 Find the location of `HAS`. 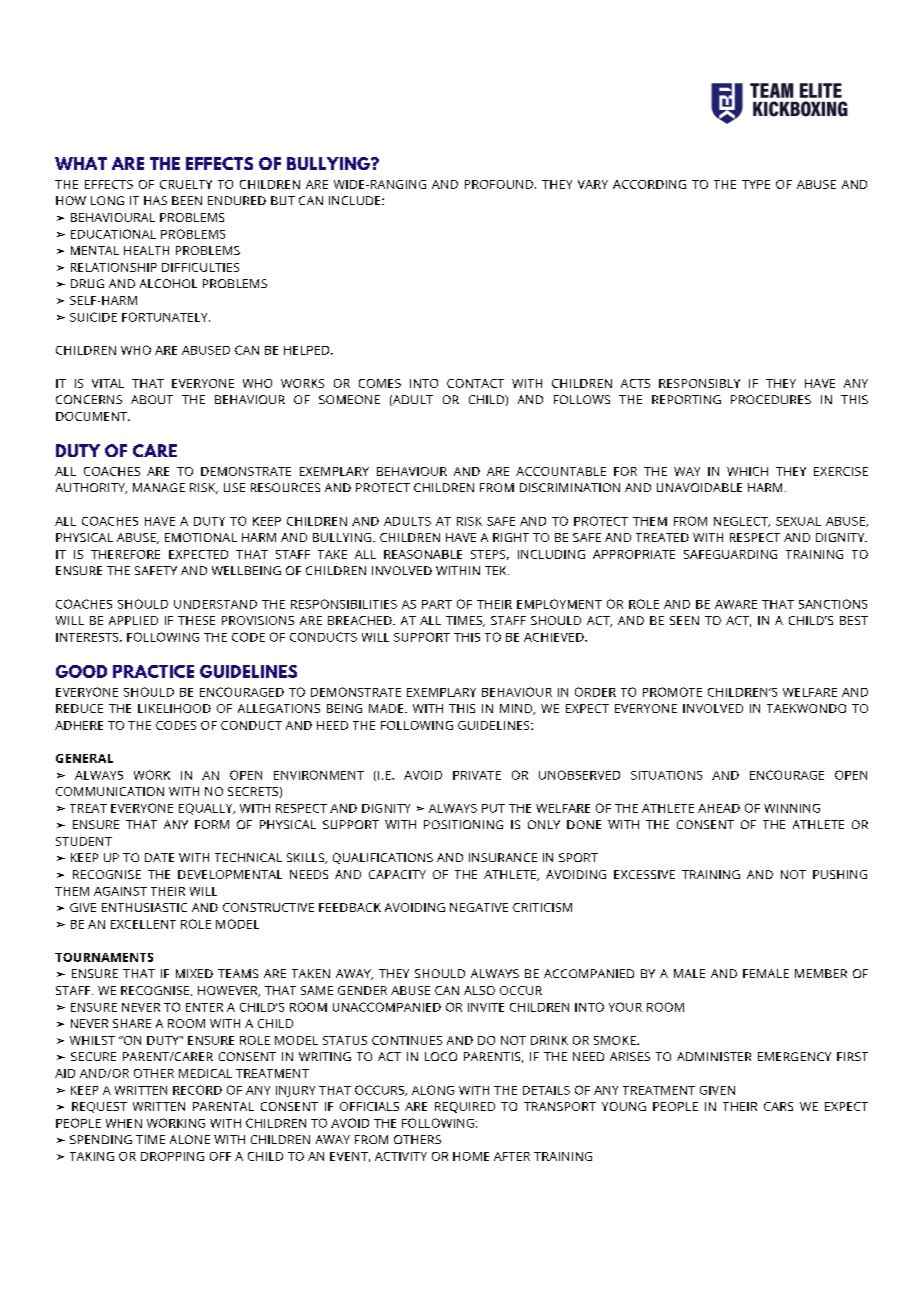

HAS is located at coordinates (155, 200).
